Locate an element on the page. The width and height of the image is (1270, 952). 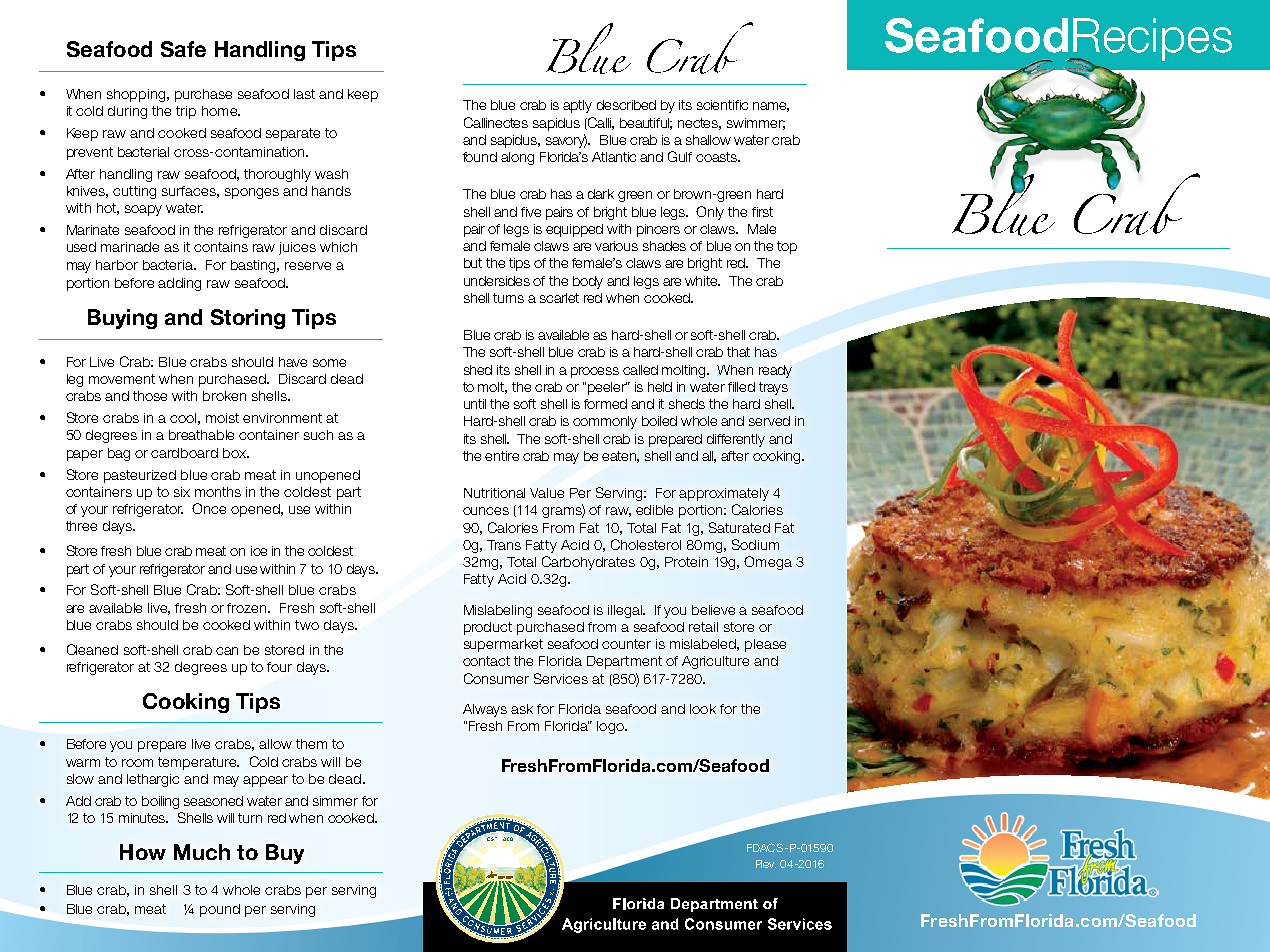
logo is located at coordinates (611, 727).
